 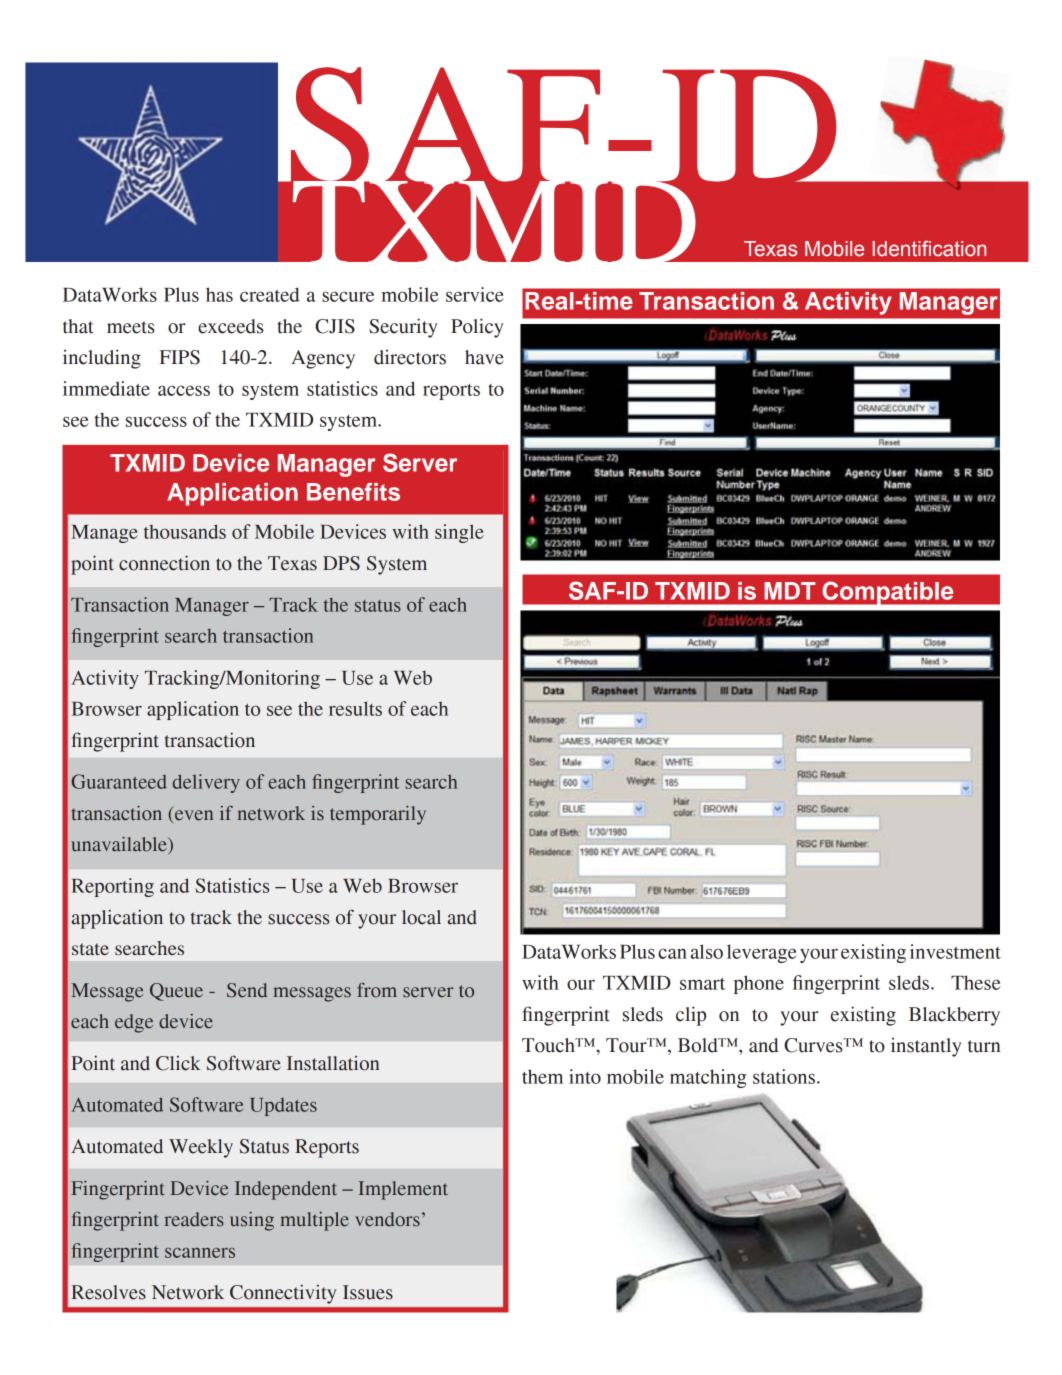 What do you see at coordinates (475, 294) in the image?
I see `service` at bounding box center [475, 294].
